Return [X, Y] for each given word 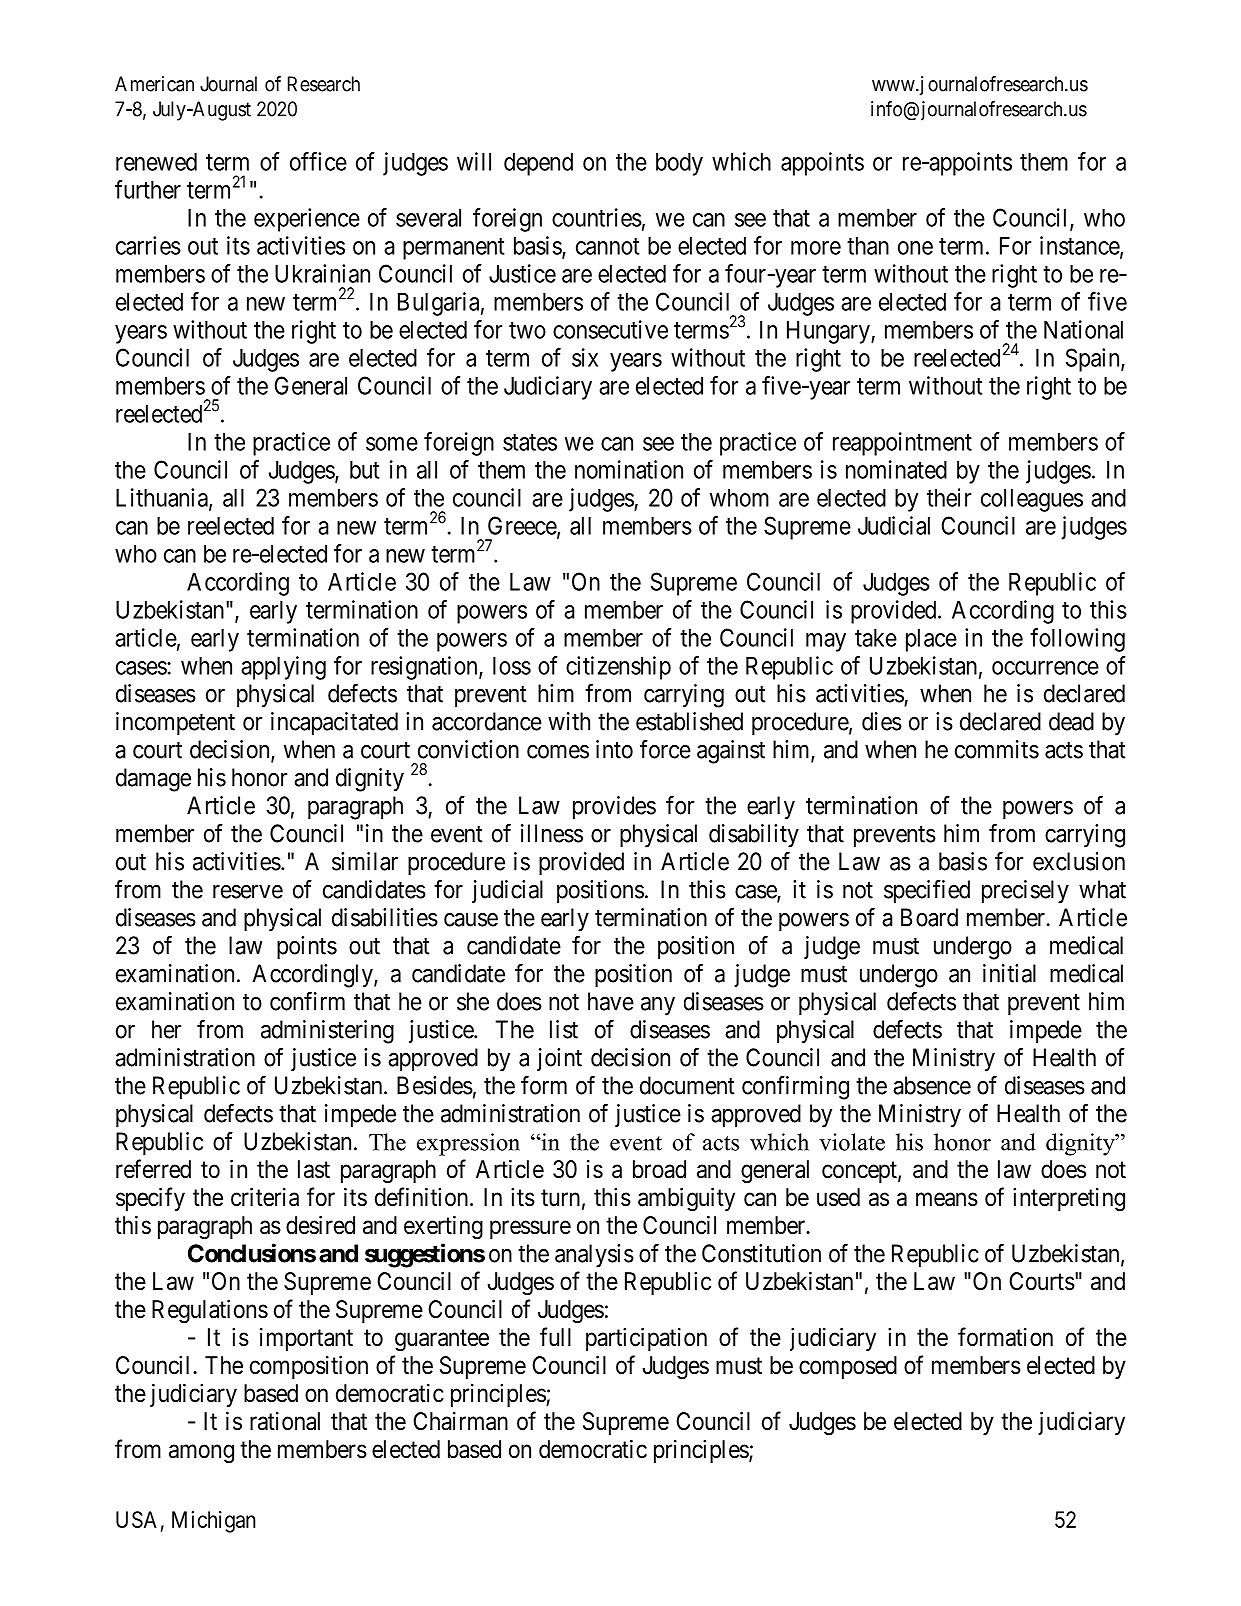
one [915, 248]
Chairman [460, 1421]
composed [848, 1367]
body [679, 164]
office [318, 161]
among [201, 1454]
